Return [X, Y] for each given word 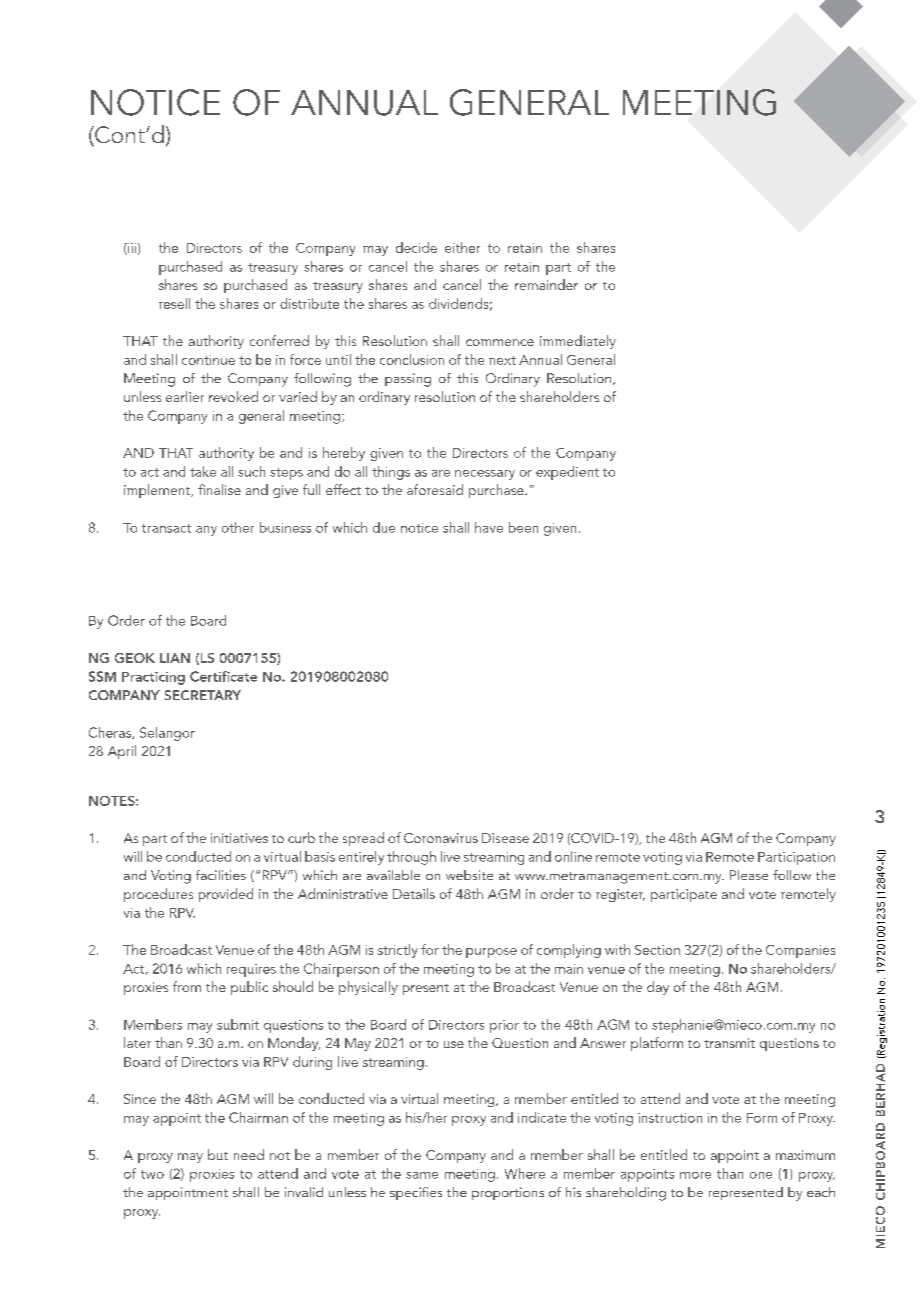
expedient [567, 473]
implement [158, 491]
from [187, 986]
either [462, 247]
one [761, 1175]
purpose [491, 953]
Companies [800, 951]
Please [749, 875]
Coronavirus [441, 838]
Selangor [167, 734]
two [152, 1174]
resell [174, 303]
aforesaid [435, 489]
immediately [578, 342]
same [422, 1175]
